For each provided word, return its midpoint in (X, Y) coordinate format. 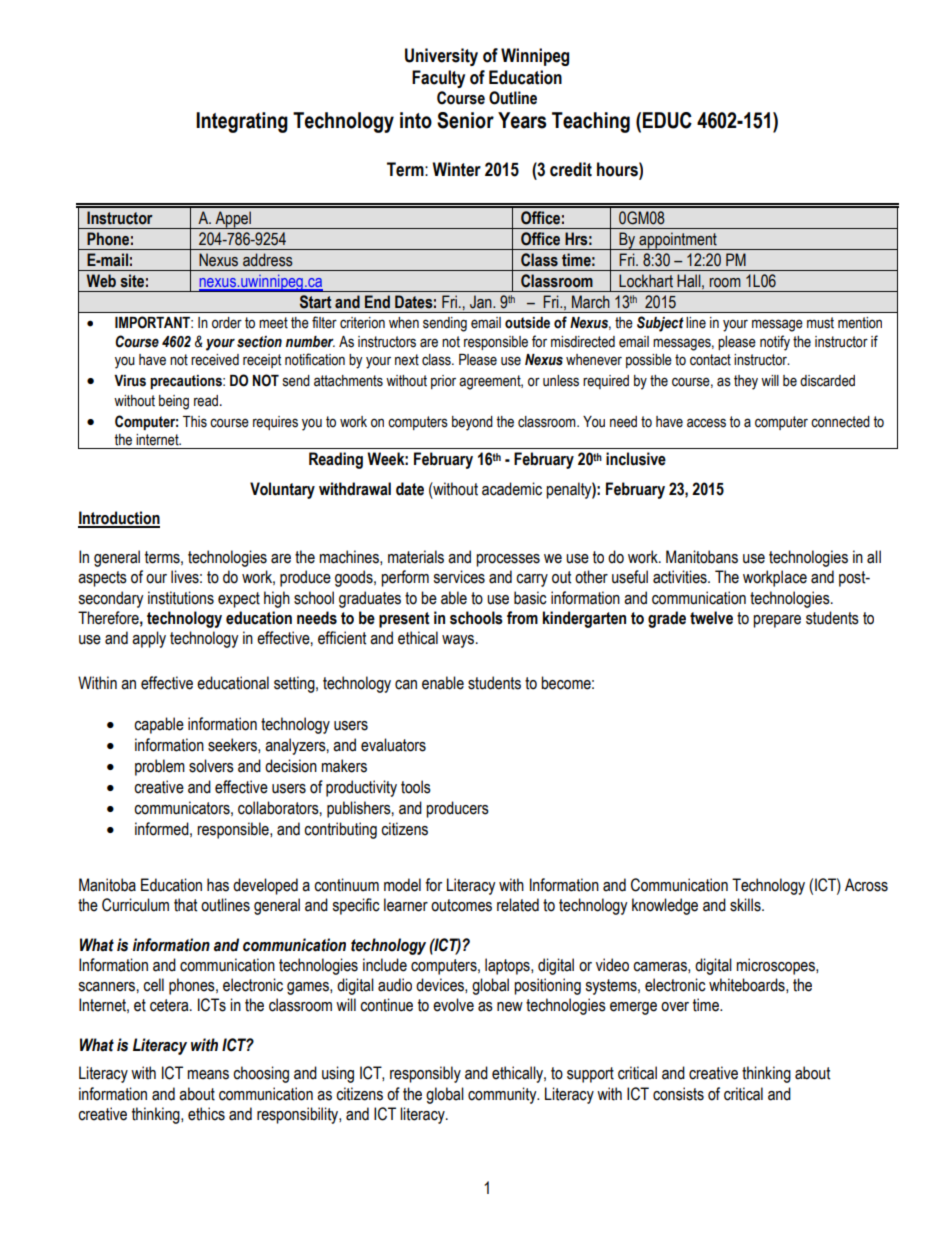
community (503, 1095)
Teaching (591, 122)
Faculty (438, 79)
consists (678, 1094)
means (208, 1075)
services (459, 577)
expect (239, 600)
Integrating (242, 122)
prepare (777, 621)
